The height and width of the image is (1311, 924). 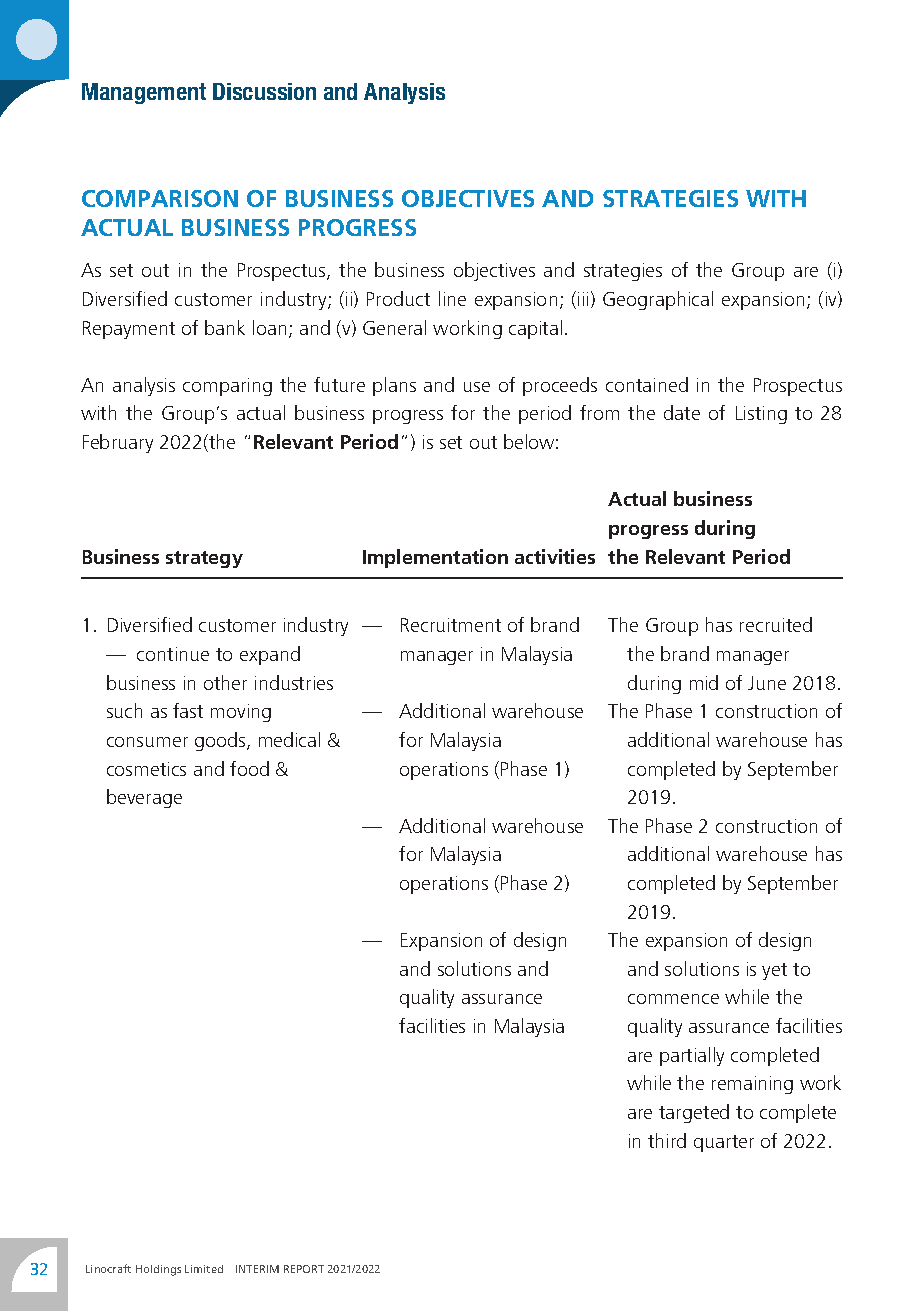 I want to click on recruited, so click(x=776, y=624).
